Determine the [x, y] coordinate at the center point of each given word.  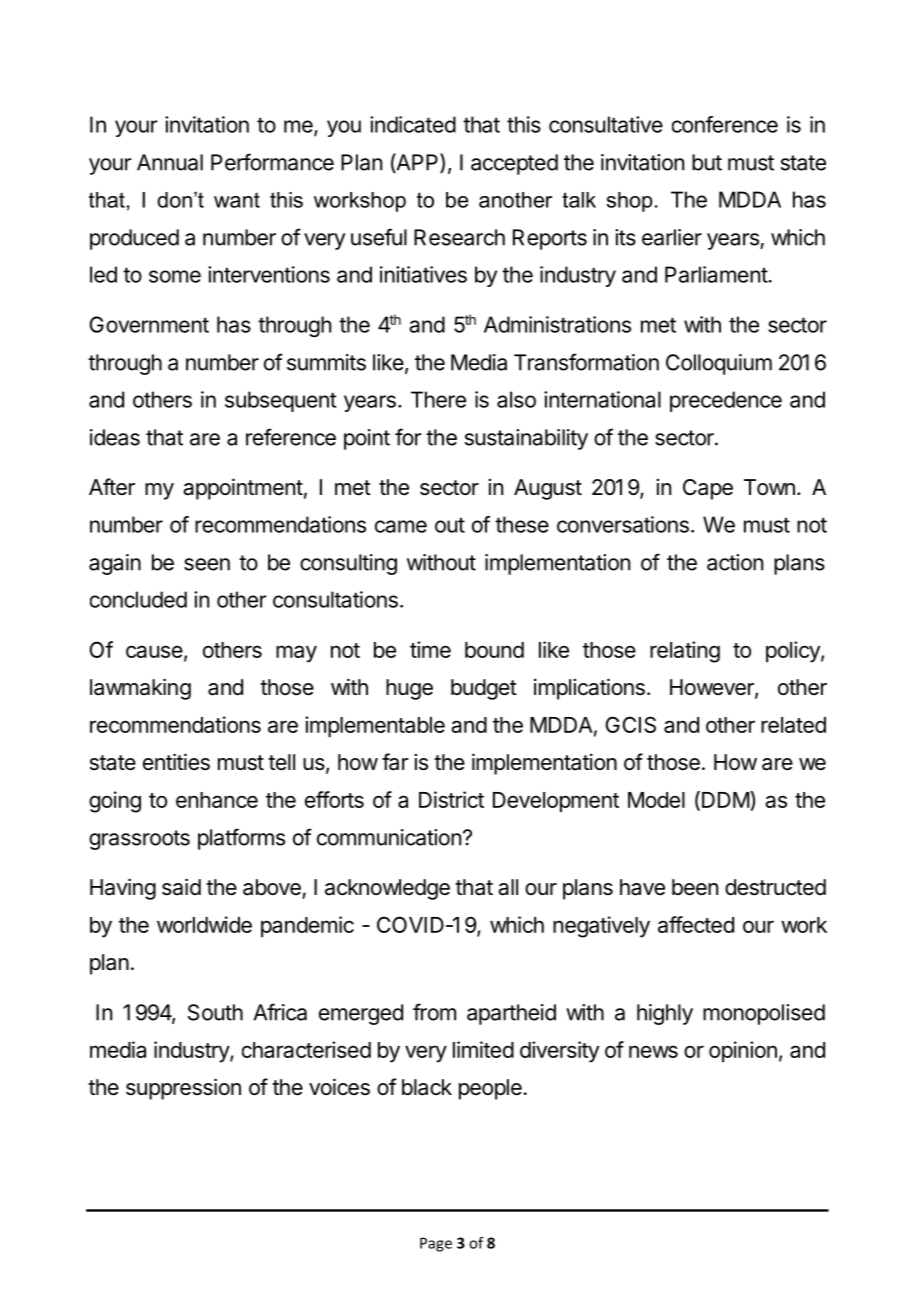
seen [207, 564]
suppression [183, 1089]
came [401, 526]
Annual [170, 162]
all [508, 887]
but [707, 162]
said [181, 887]
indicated [413, 124]
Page [436, 1244]
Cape [708, 489]
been [695, 887]
